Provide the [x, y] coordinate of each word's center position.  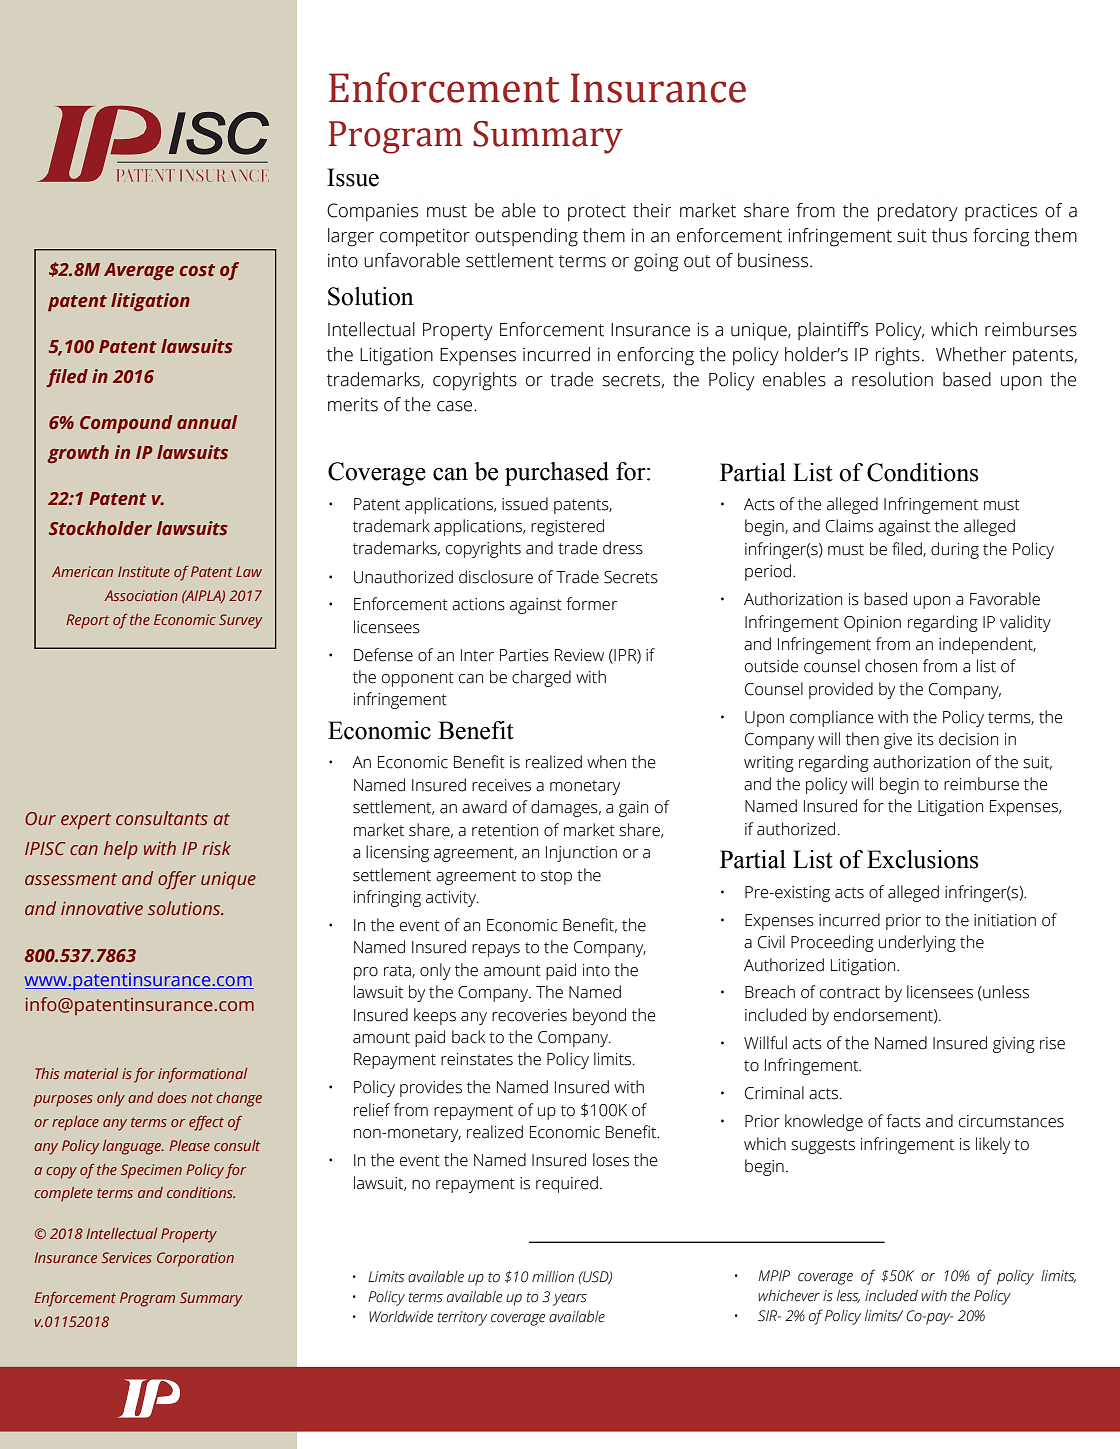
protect [597, 213]
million [553, 1277]
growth [78, 454]
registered [567, 527]
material [91, 1073]
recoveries [529, 1015]
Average [139, 271]
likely [993, 1145]
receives [501, 785]
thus [949, 235]
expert [86, 821]
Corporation [195, 1259]
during [955, 550]
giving [1014, 1045]
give [898, 741]
